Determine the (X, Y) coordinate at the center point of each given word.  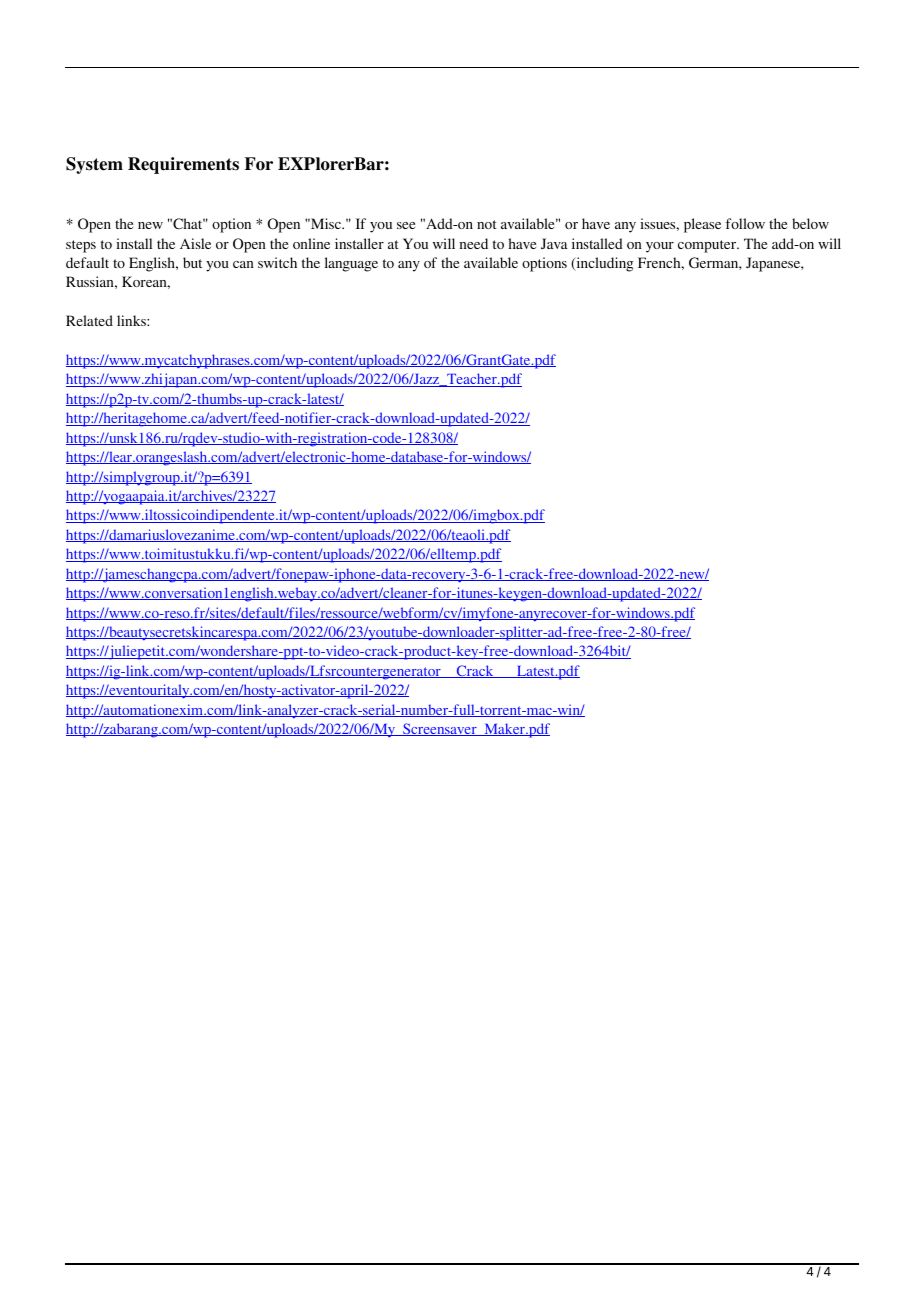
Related (89, 320)
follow (745, 223)
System (94, 165)
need (473, 243)
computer (708, 246)
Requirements (183, 165)
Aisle (195, 243)
